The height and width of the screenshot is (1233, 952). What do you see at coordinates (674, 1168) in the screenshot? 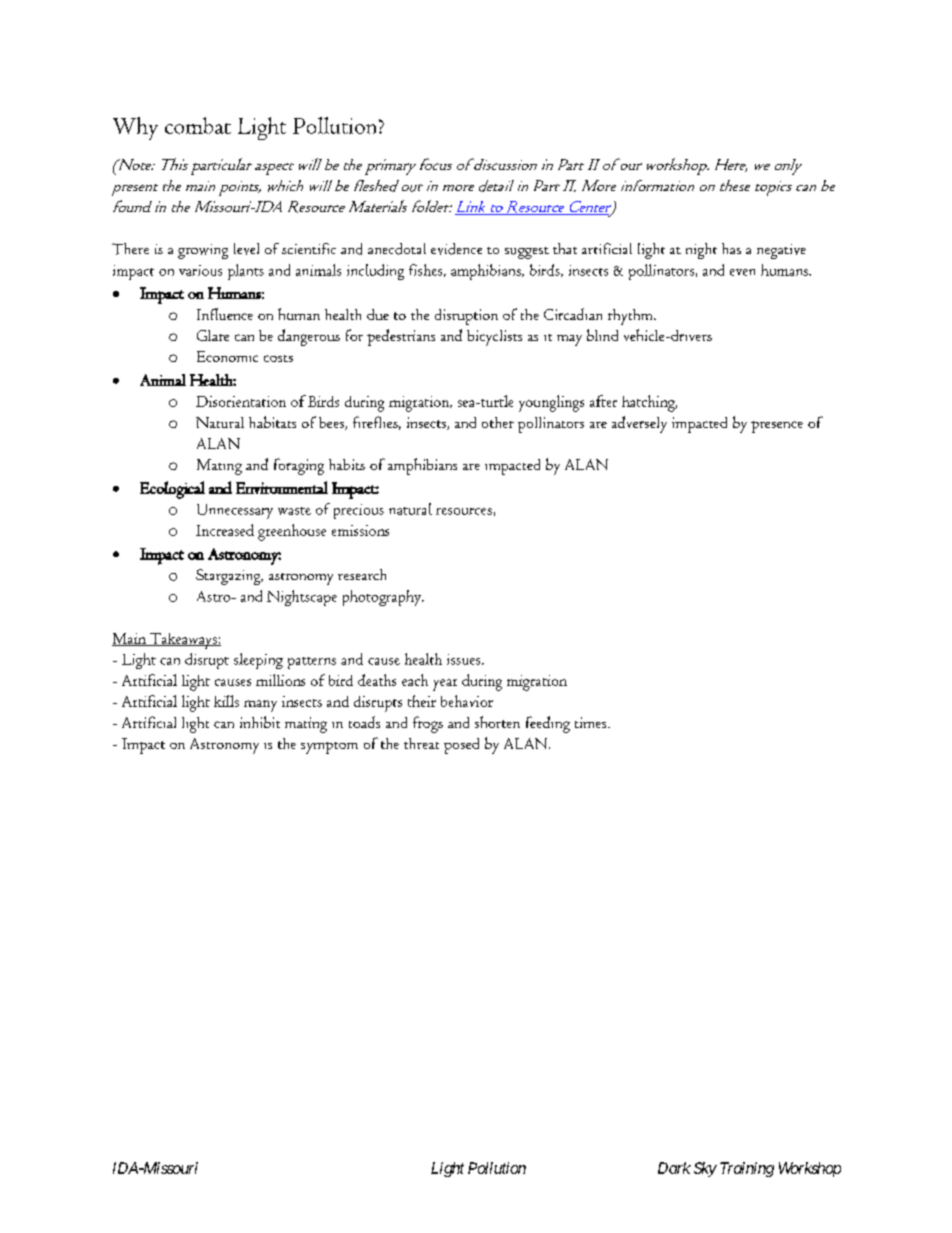
I see `Dark` at bounding box center [674, 1168].
